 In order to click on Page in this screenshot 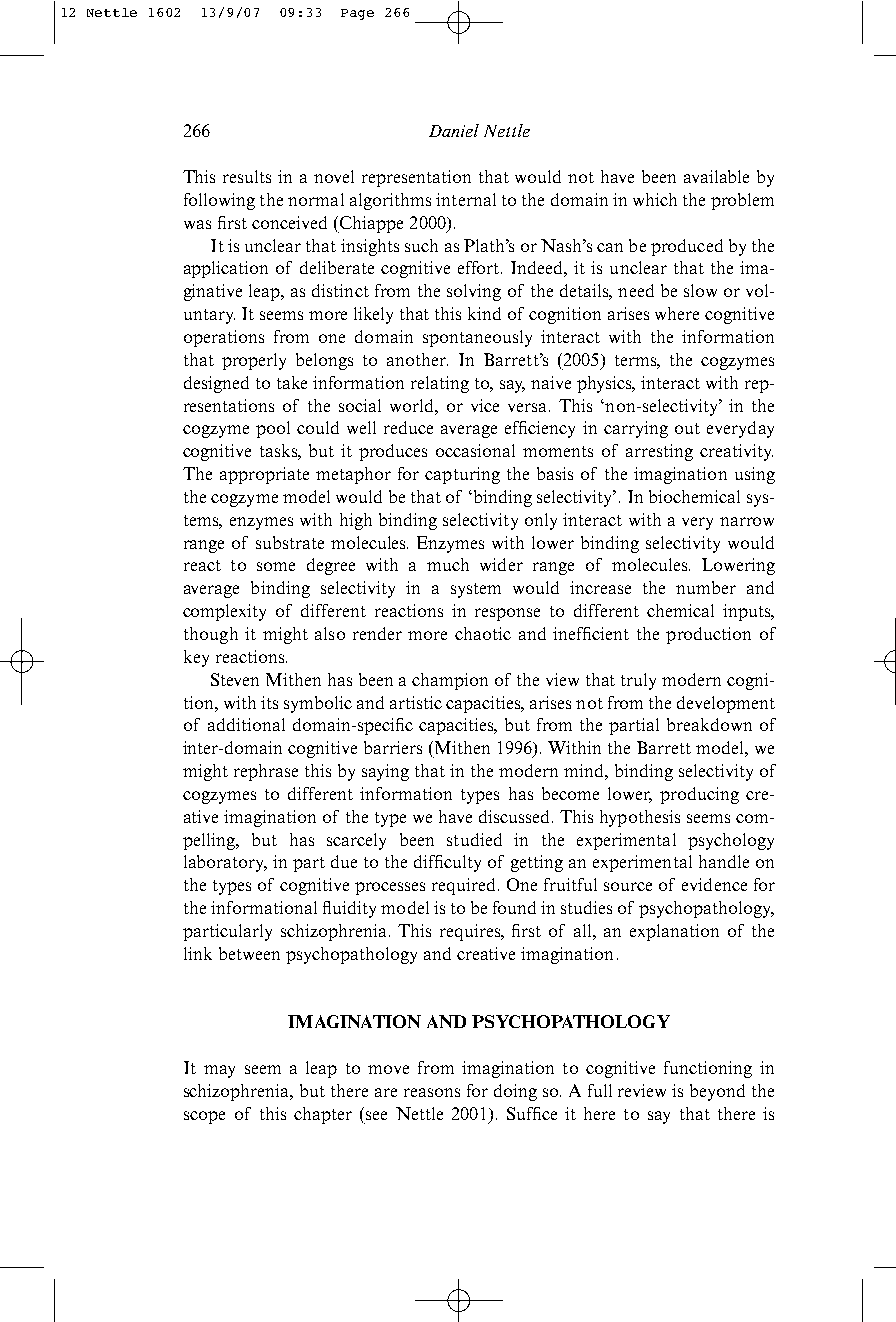, I will do `click(357, 14)`.
